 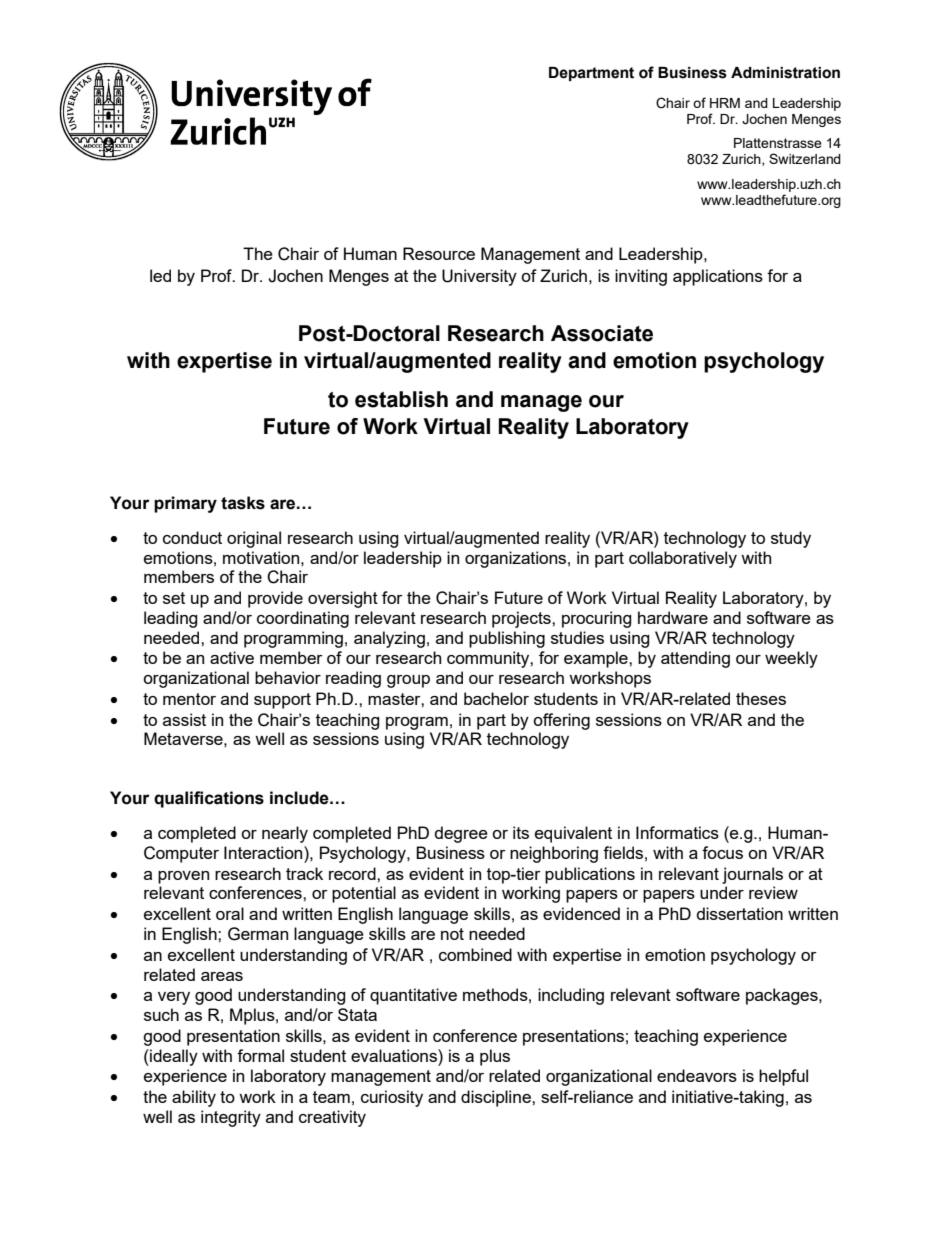 I want to click on provide, so click(x=275, y=599).
